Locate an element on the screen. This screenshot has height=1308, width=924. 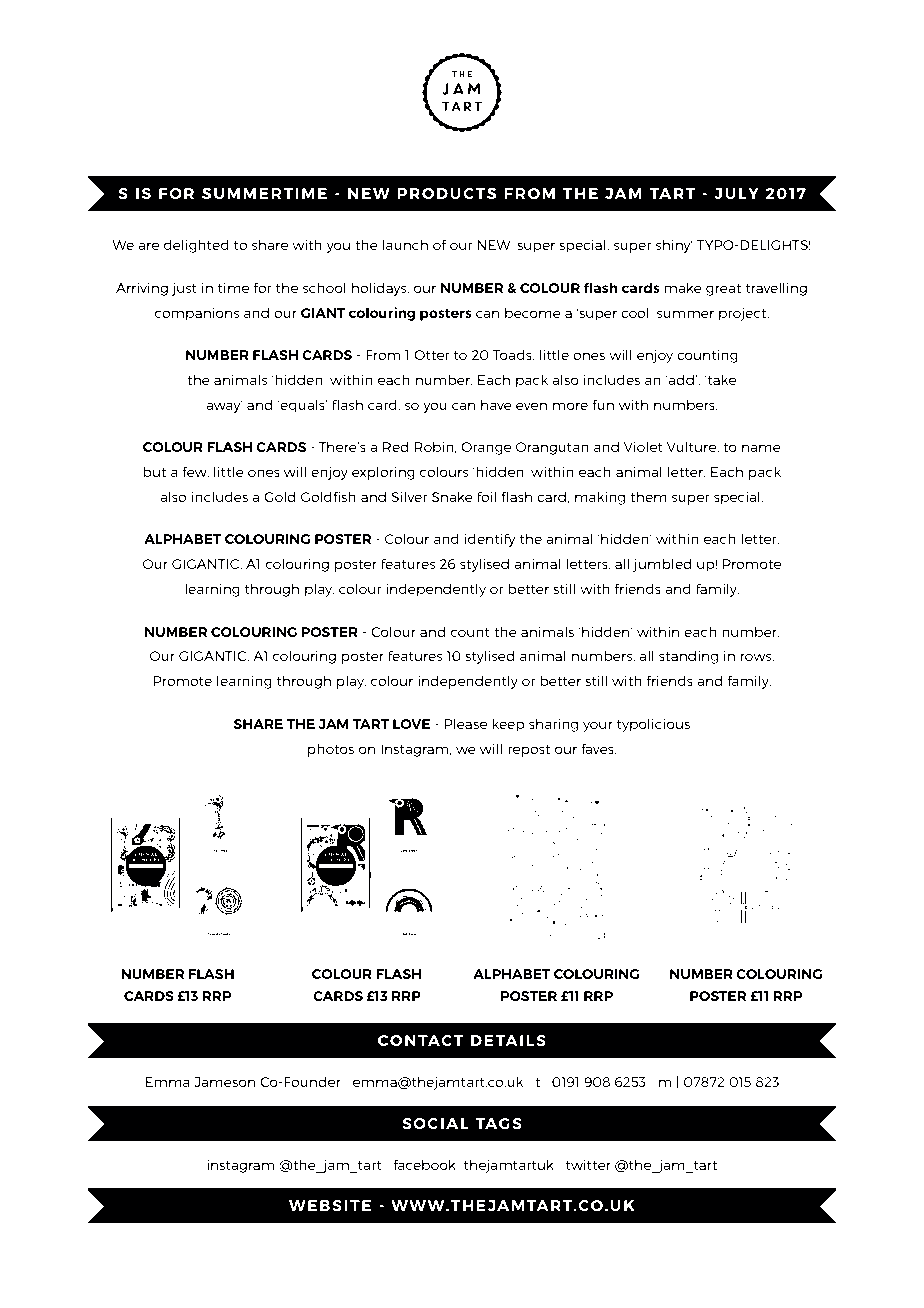
just is located at coordinates (184, 289).
